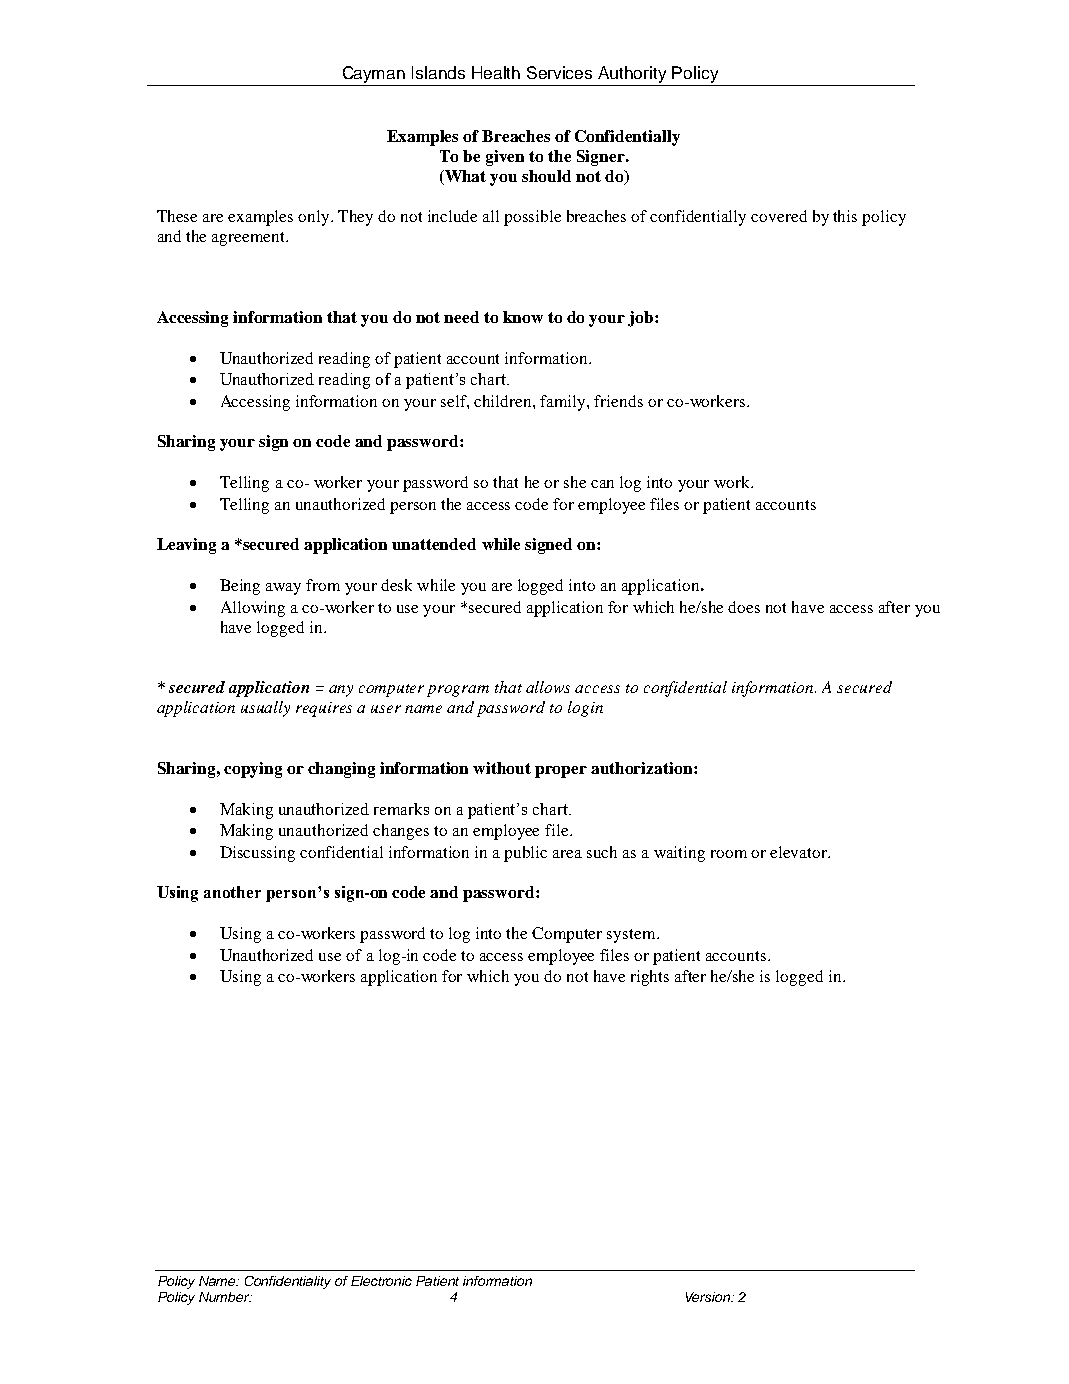  What do you see at coordinates (257, 854) in the screenshot?
I see `Discussing` at bounding box center [257, 854].
